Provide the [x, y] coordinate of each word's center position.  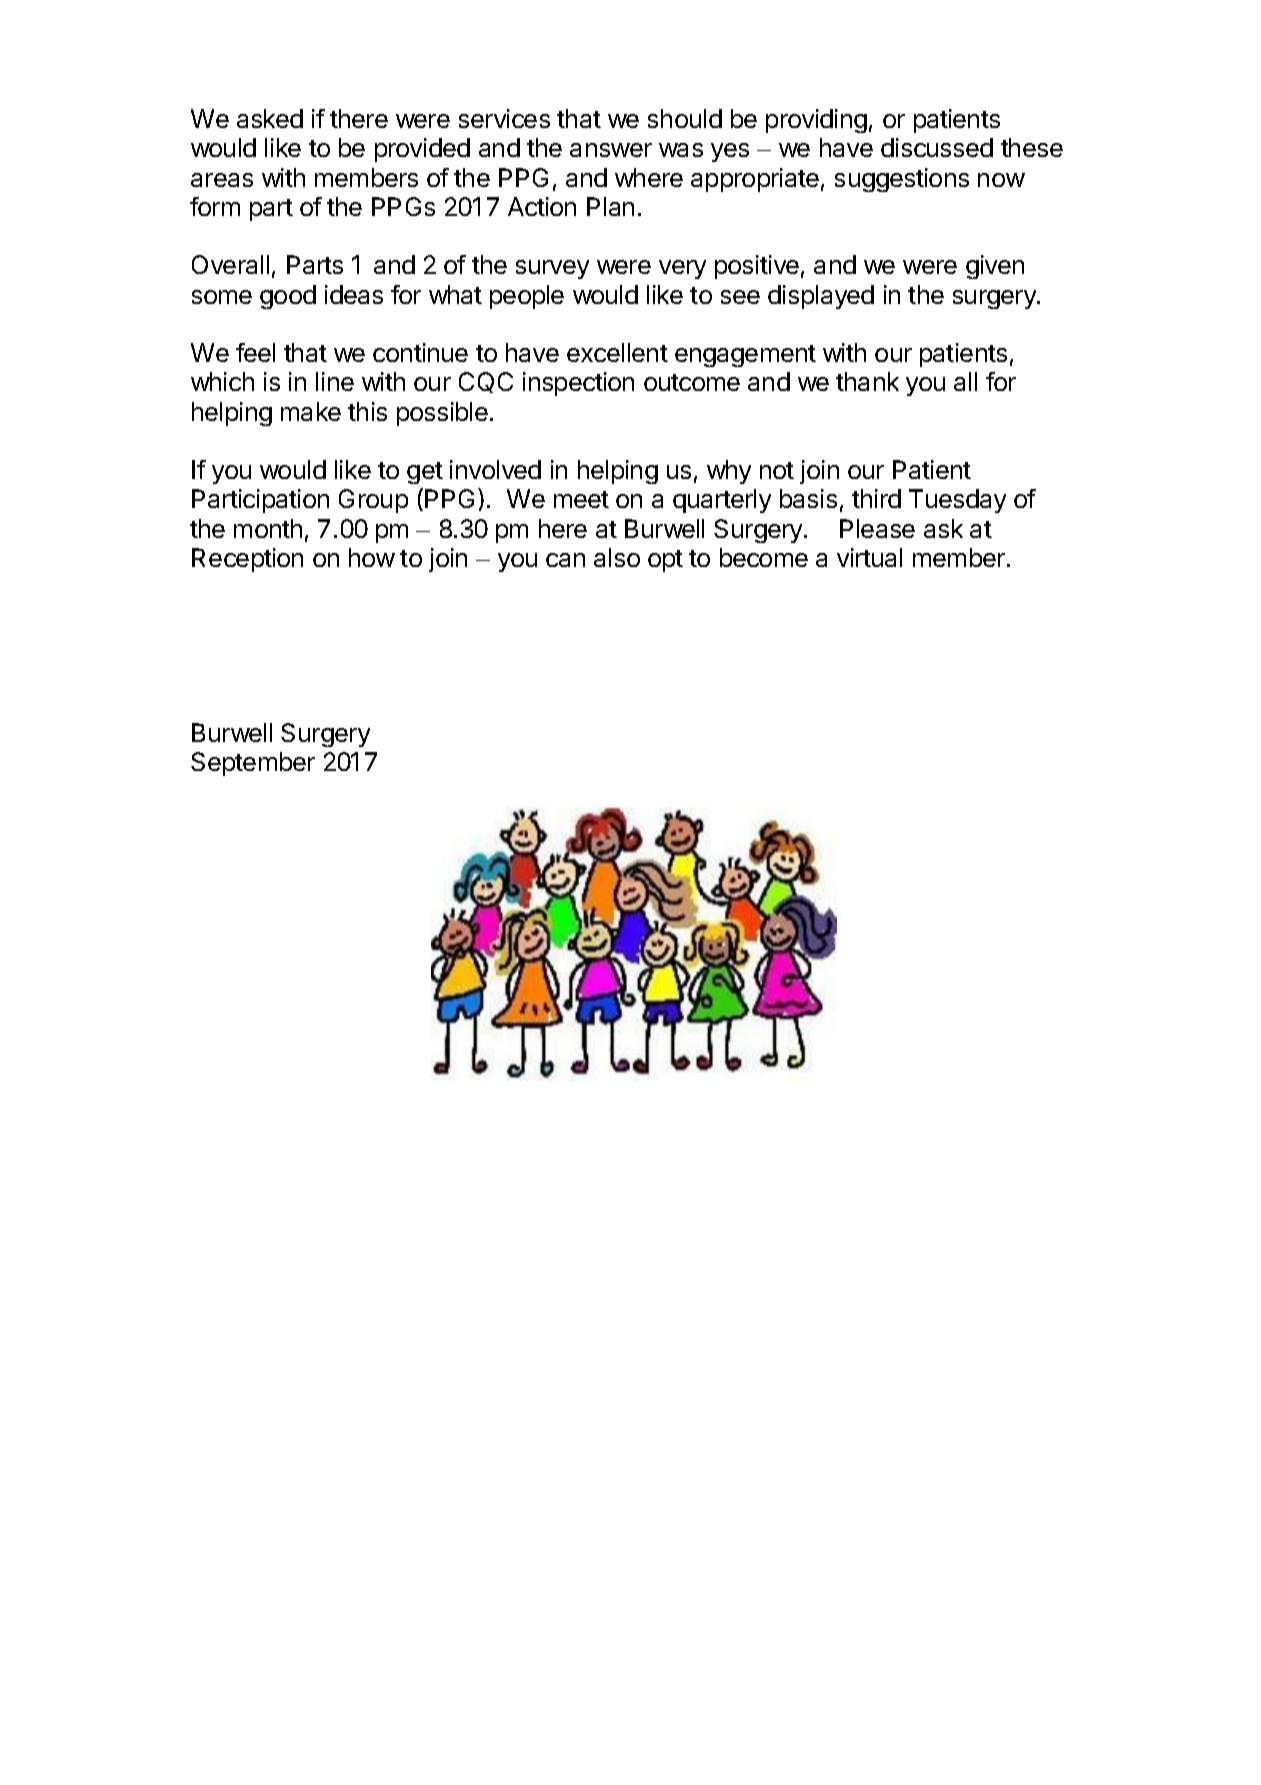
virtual [869, 557]
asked [270, 118]
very [682, 269]
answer [611, 150]
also [617, 557]
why [729, 472]
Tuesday [957, 501]
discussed [937, 147]
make [311, 411]
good [288, 297]
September [253, 764]
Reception [247, 560]
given [995, 267]
